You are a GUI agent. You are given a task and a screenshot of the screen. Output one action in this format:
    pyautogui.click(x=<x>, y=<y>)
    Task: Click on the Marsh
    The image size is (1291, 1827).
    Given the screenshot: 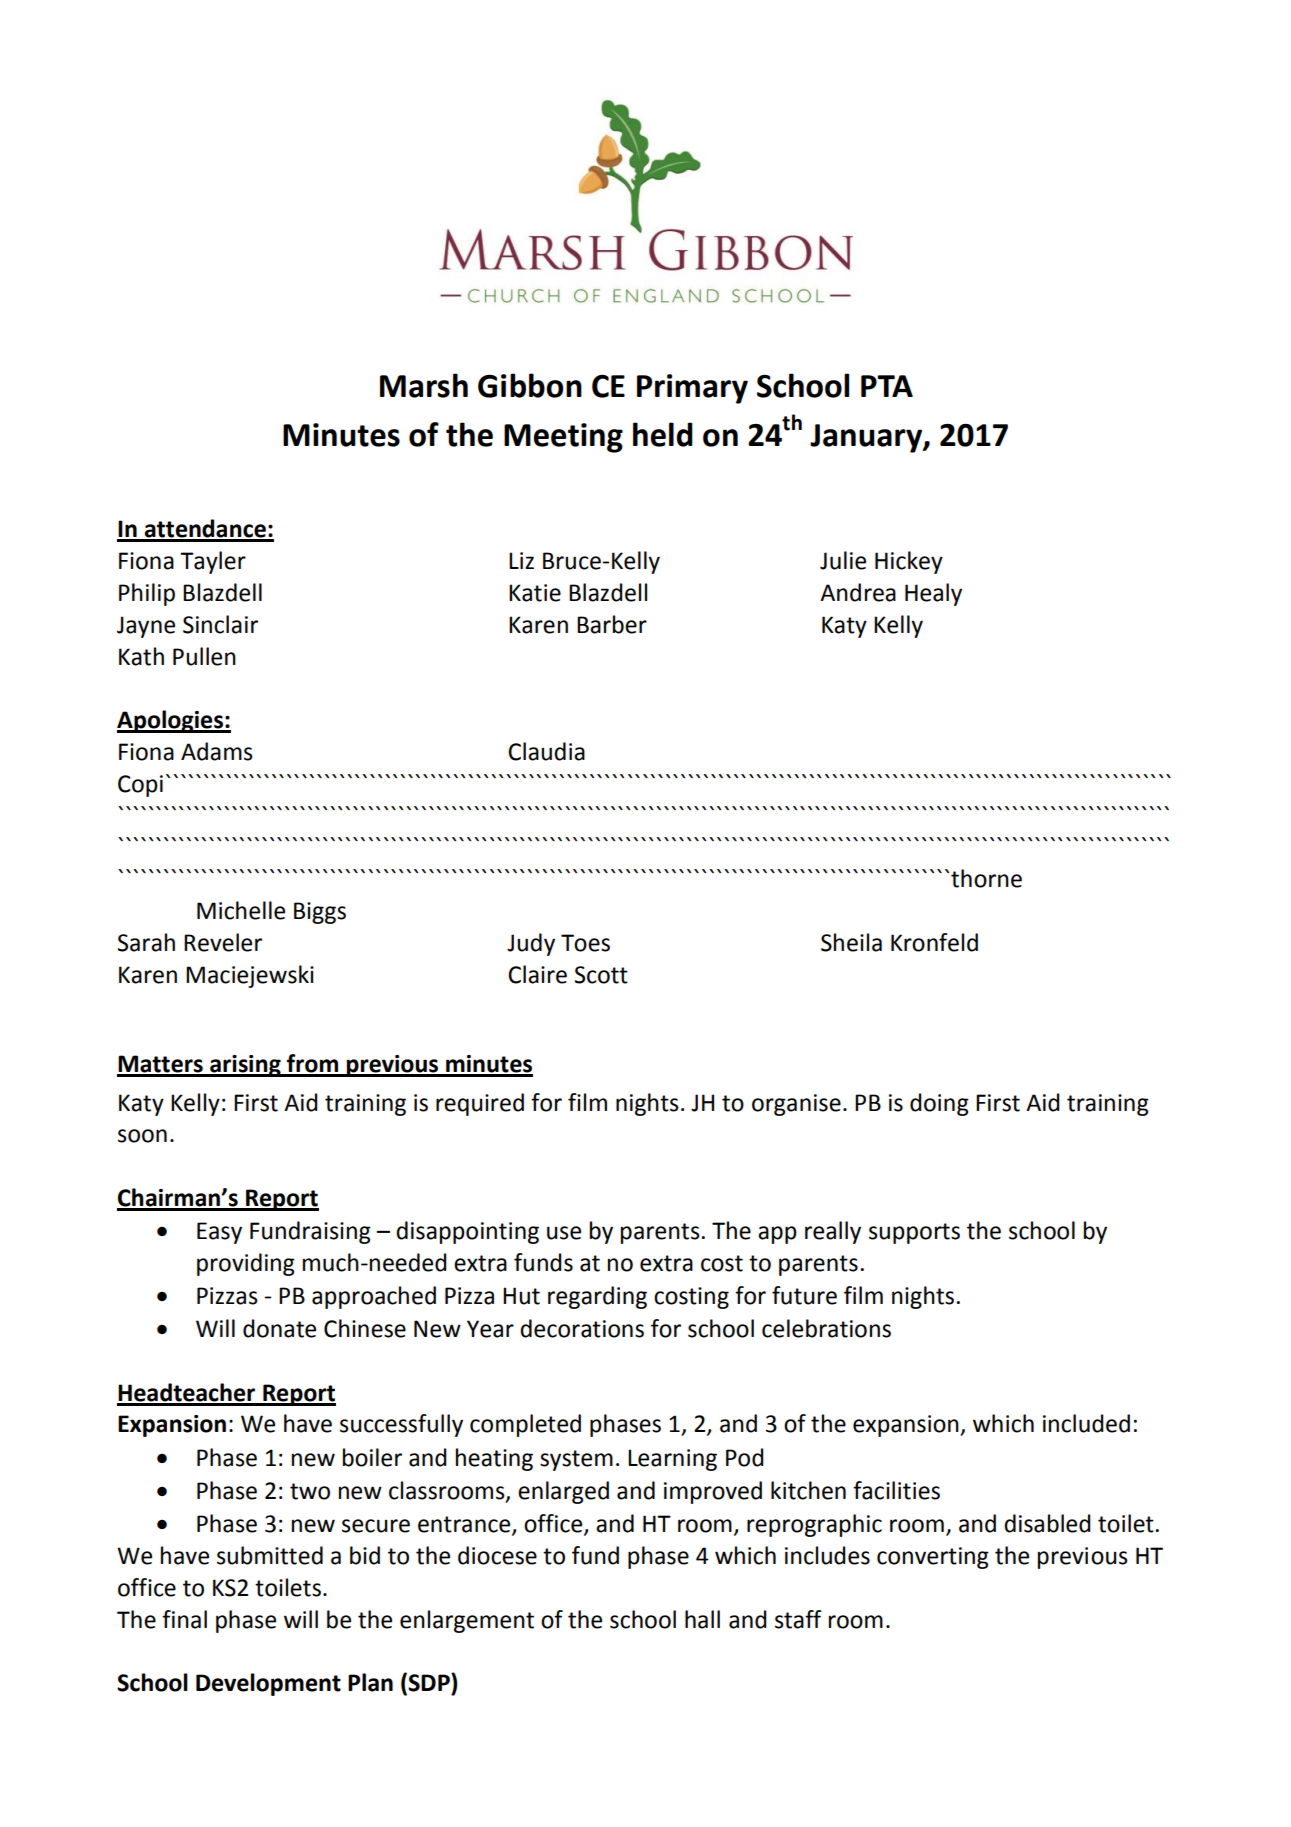 What is the action you would take?
    pyautogui.click(x=424, y=385)
